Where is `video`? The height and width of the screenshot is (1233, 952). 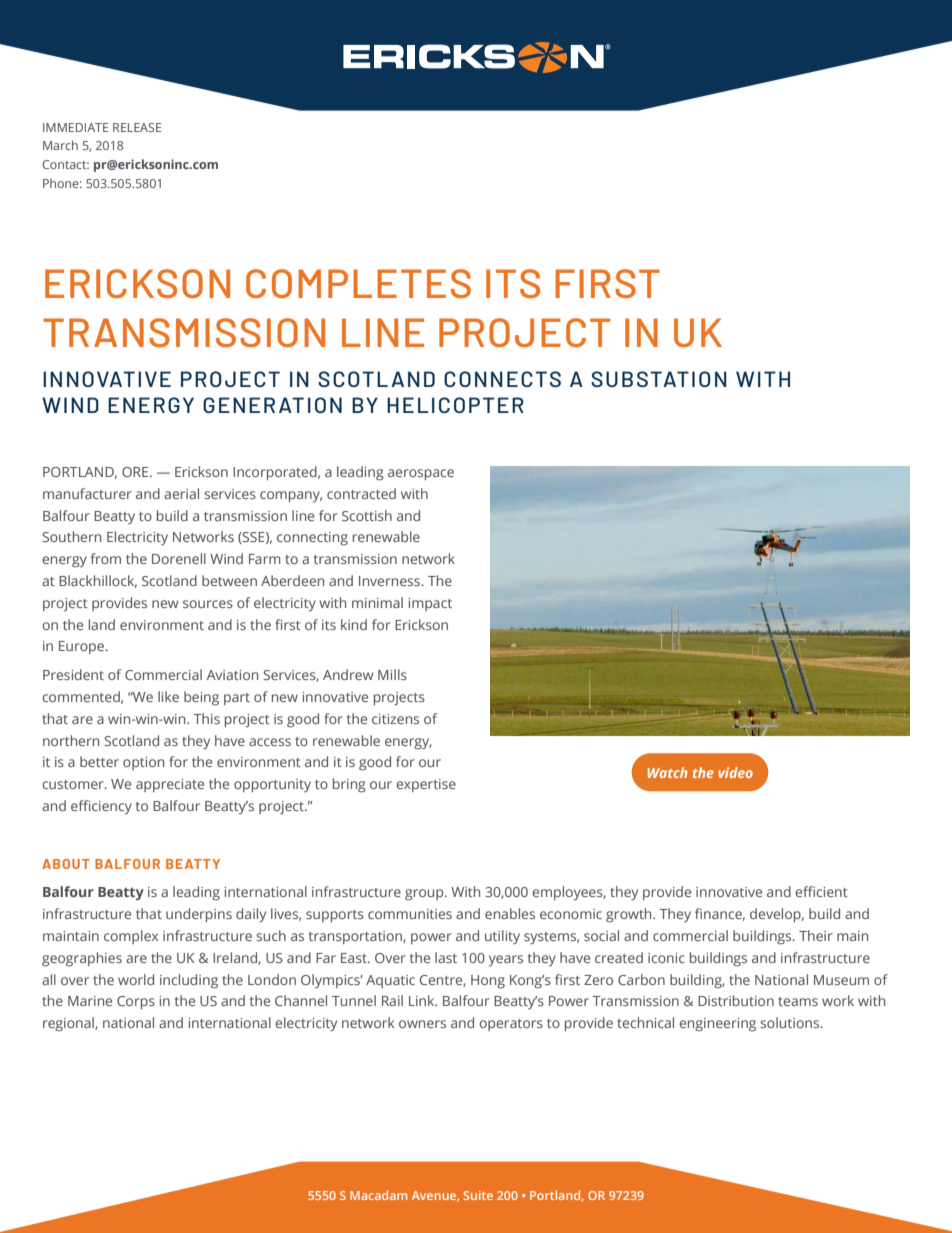 video is located at coordinates (735, 772).
